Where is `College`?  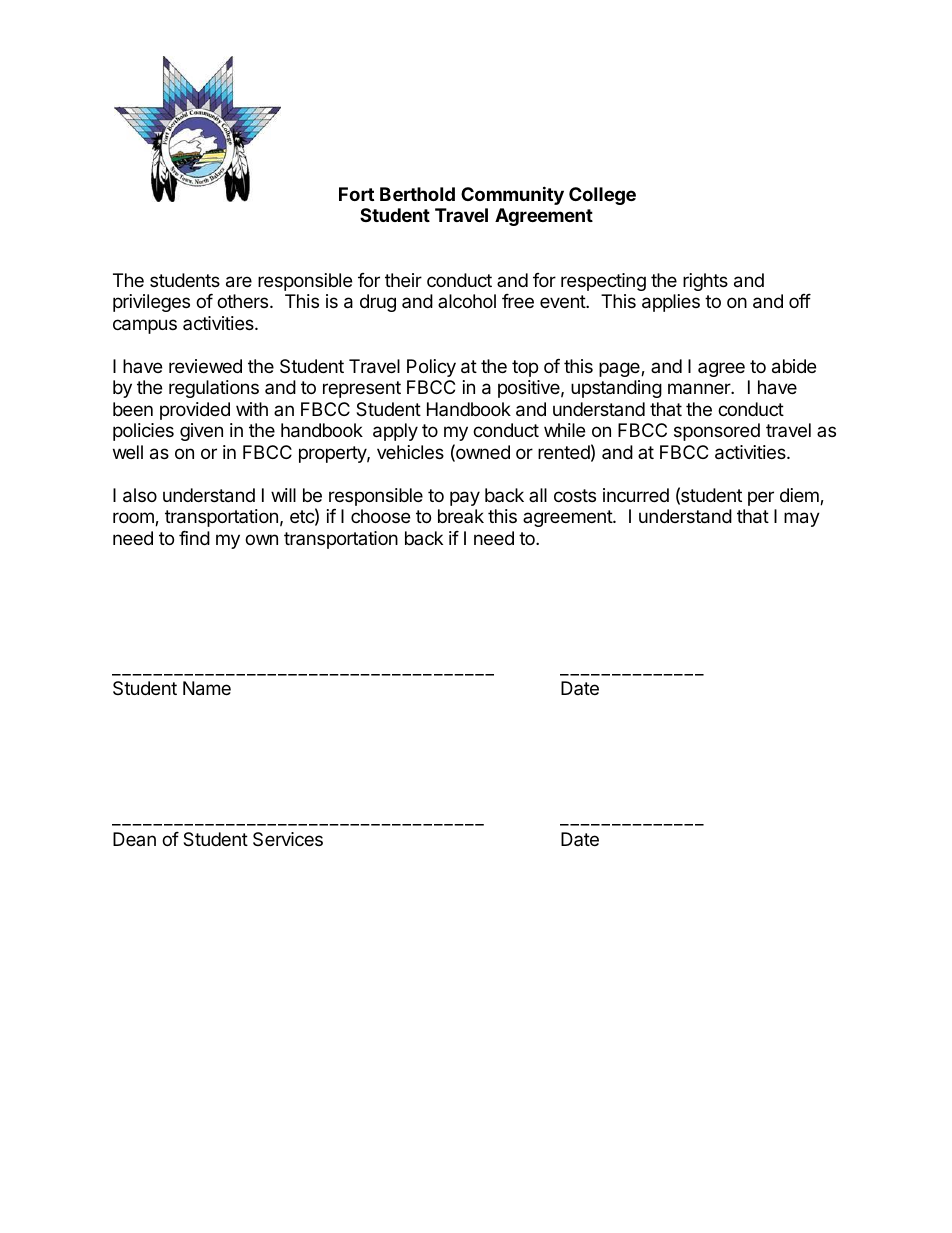 College is located at coordinates (602, 196).
